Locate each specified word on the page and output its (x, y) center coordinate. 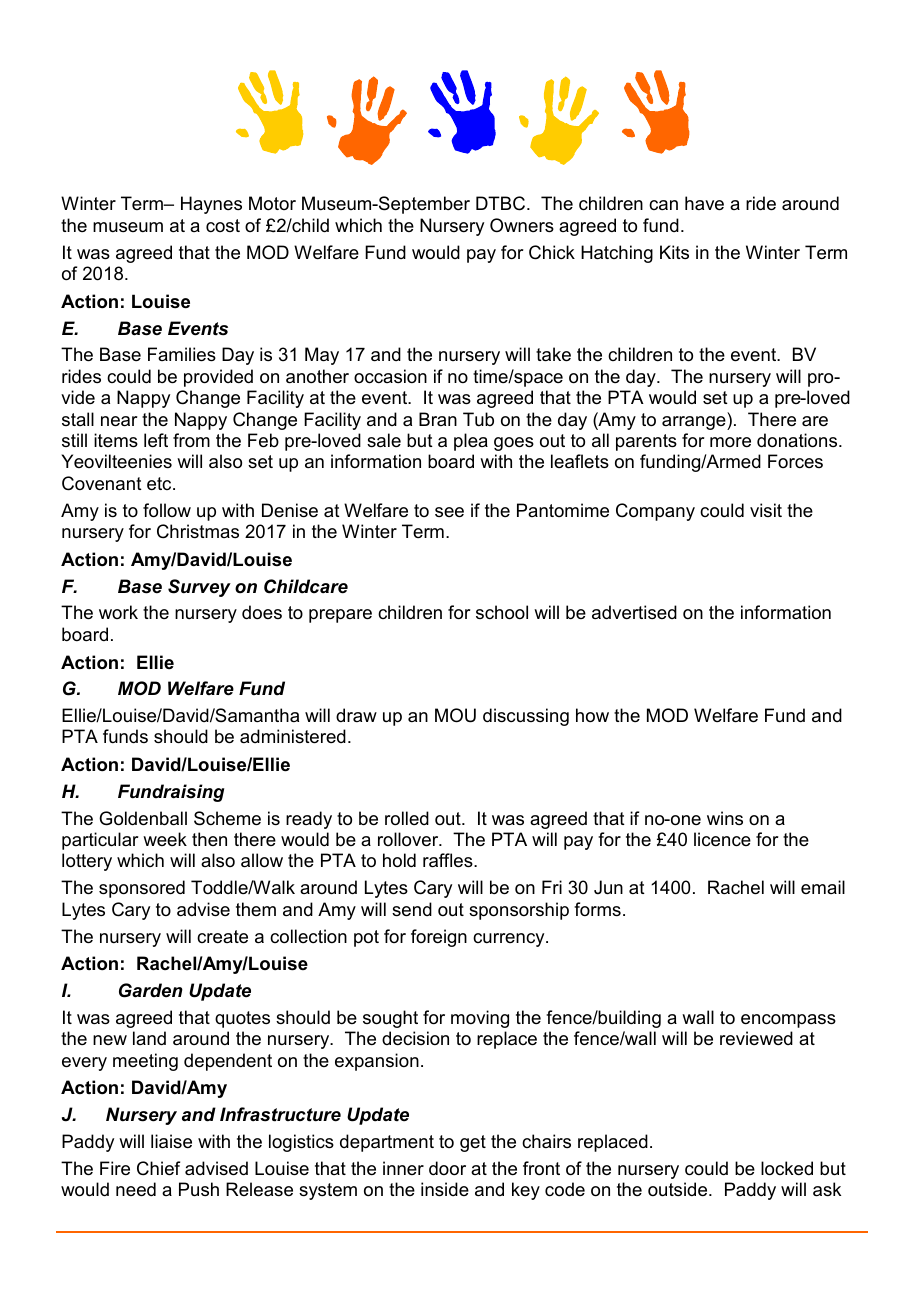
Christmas (198, 531)
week (165, 839)
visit (766, 510)
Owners (522, 225)
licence (722, 839)
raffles (449, 860)
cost (223, 225)
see (449, 512)
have (704, 203)
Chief (158, 1168)
